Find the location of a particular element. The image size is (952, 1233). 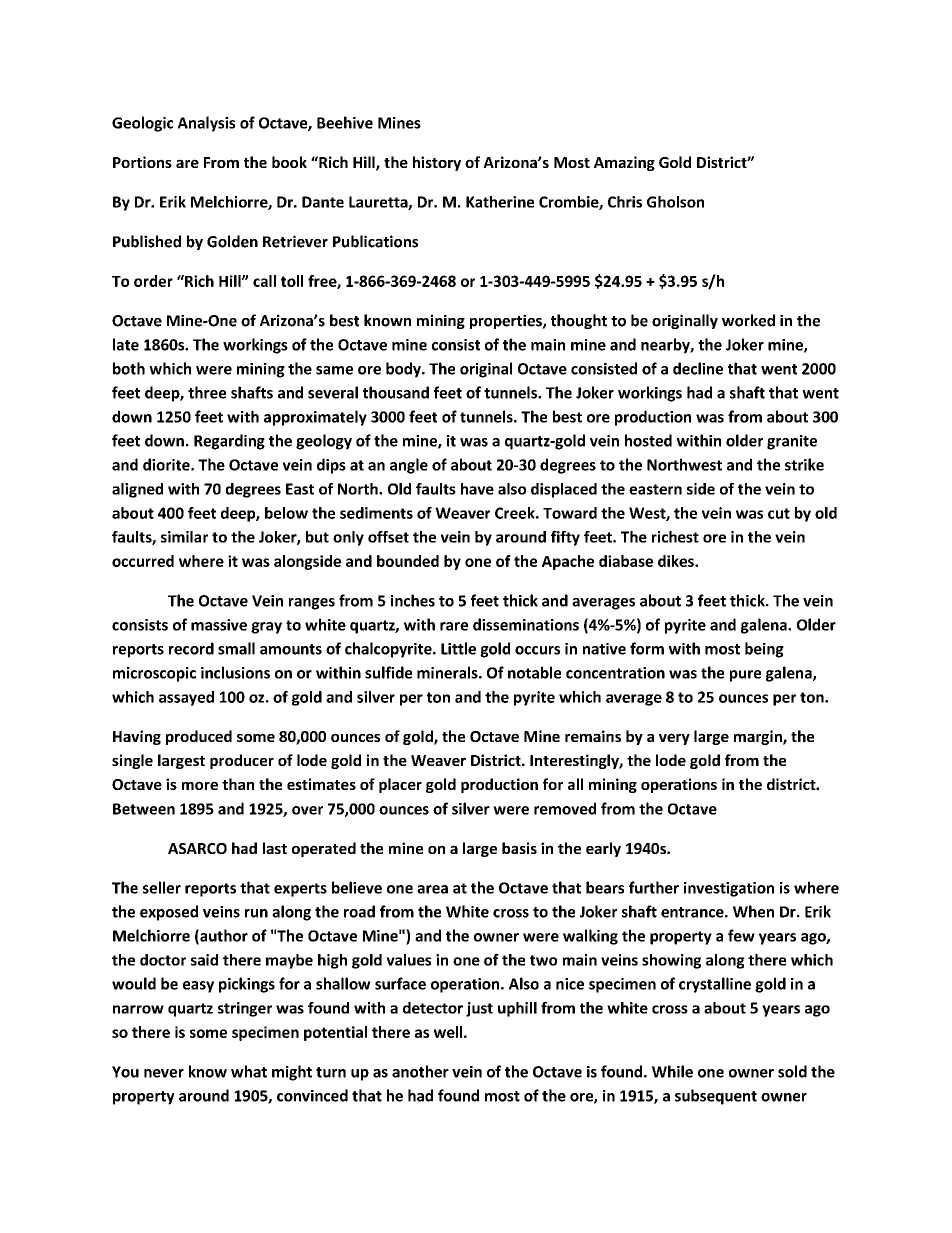

more is located at coordinates (200, 785).
